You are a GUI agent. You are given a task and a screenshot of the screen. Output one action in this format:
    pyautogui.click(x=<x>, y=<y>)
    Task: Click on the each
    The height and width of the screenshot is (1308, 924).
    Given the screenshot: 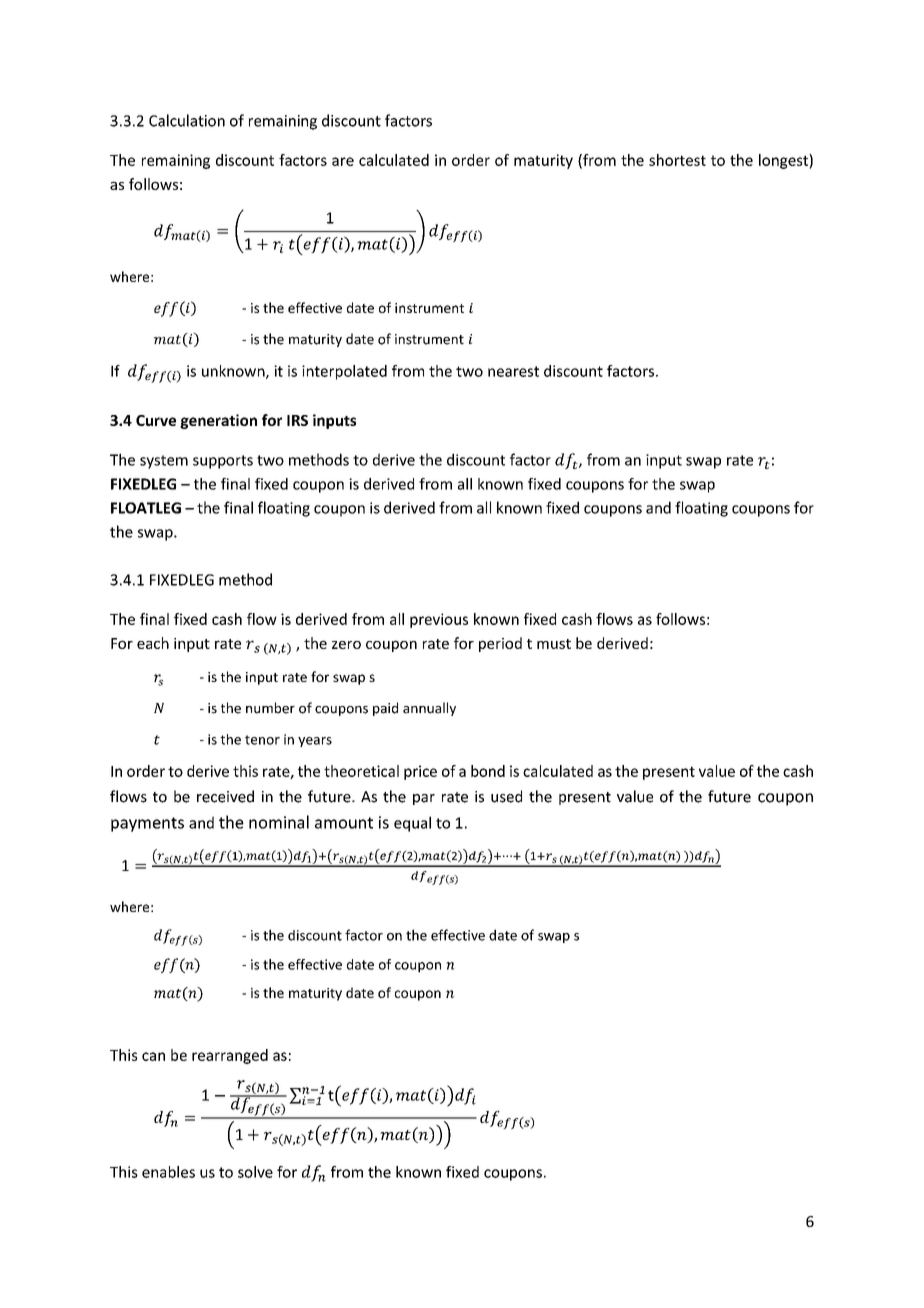 What is the action you would take?
    pyautogui.click(x=153, y=643)
